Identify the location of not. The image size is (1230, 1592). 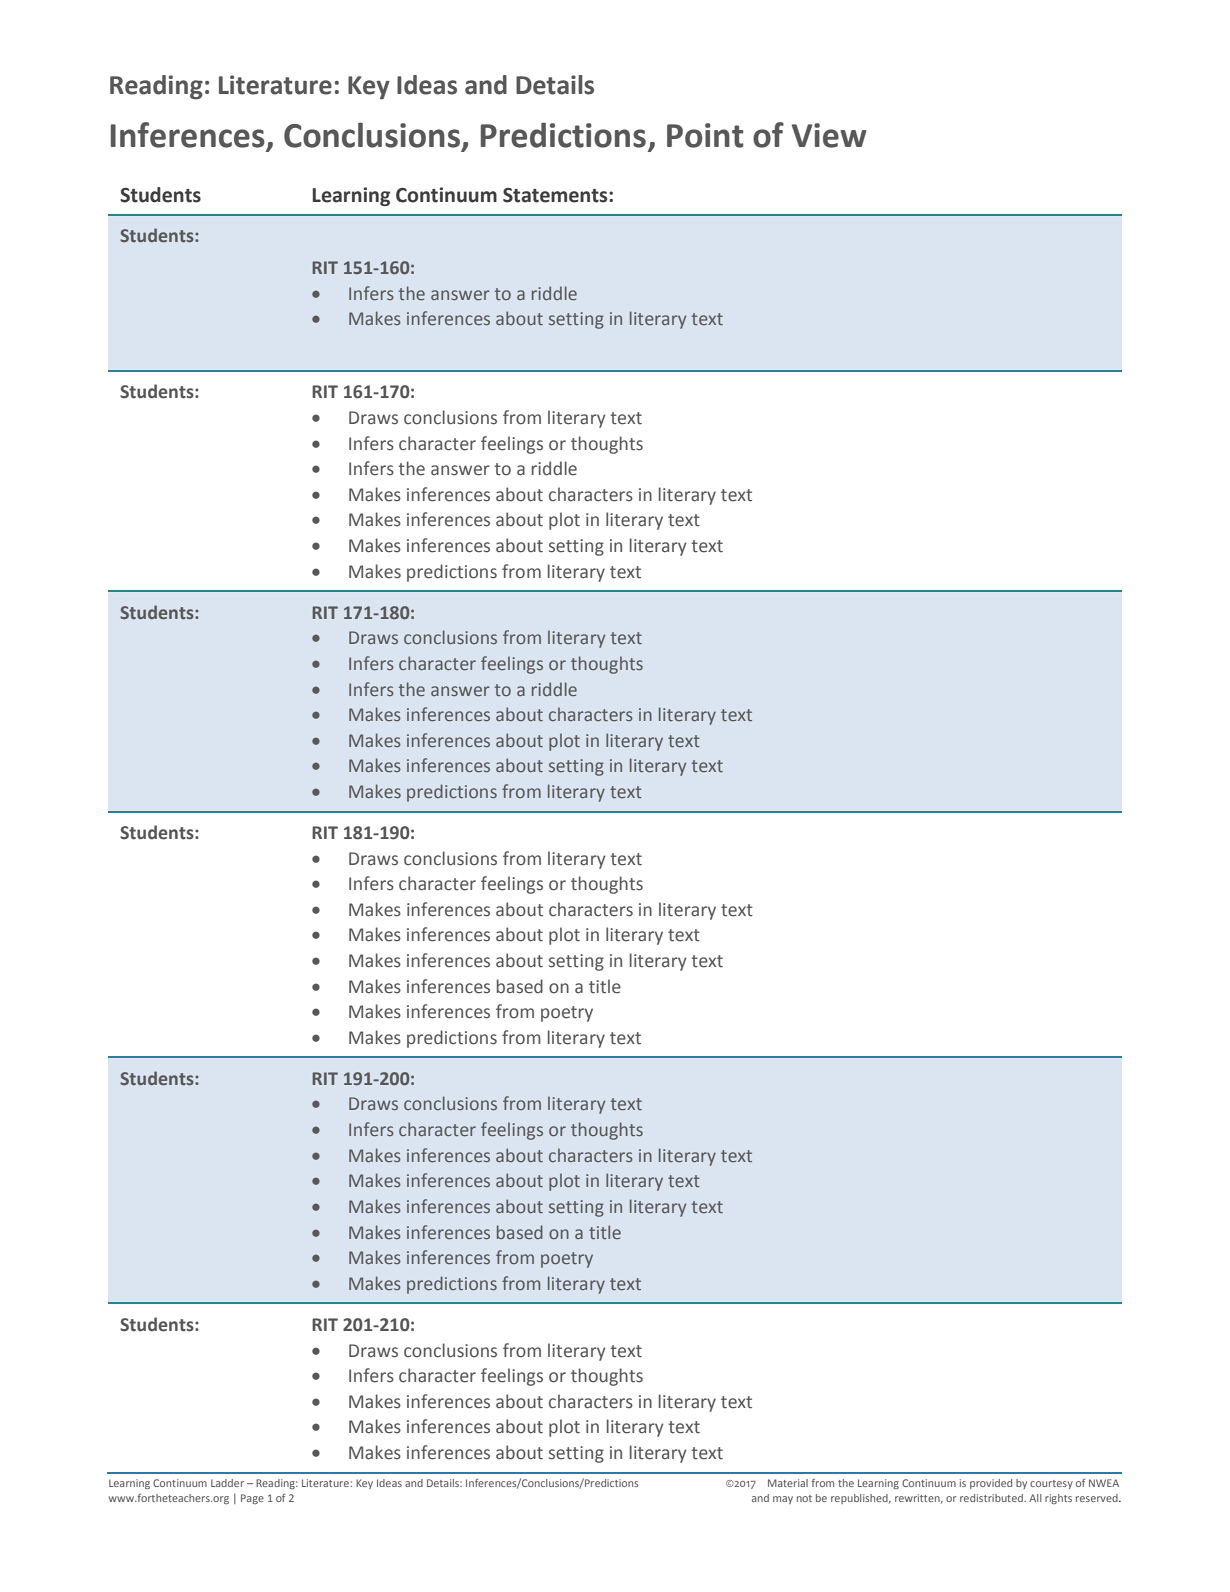
(804, 1498).
